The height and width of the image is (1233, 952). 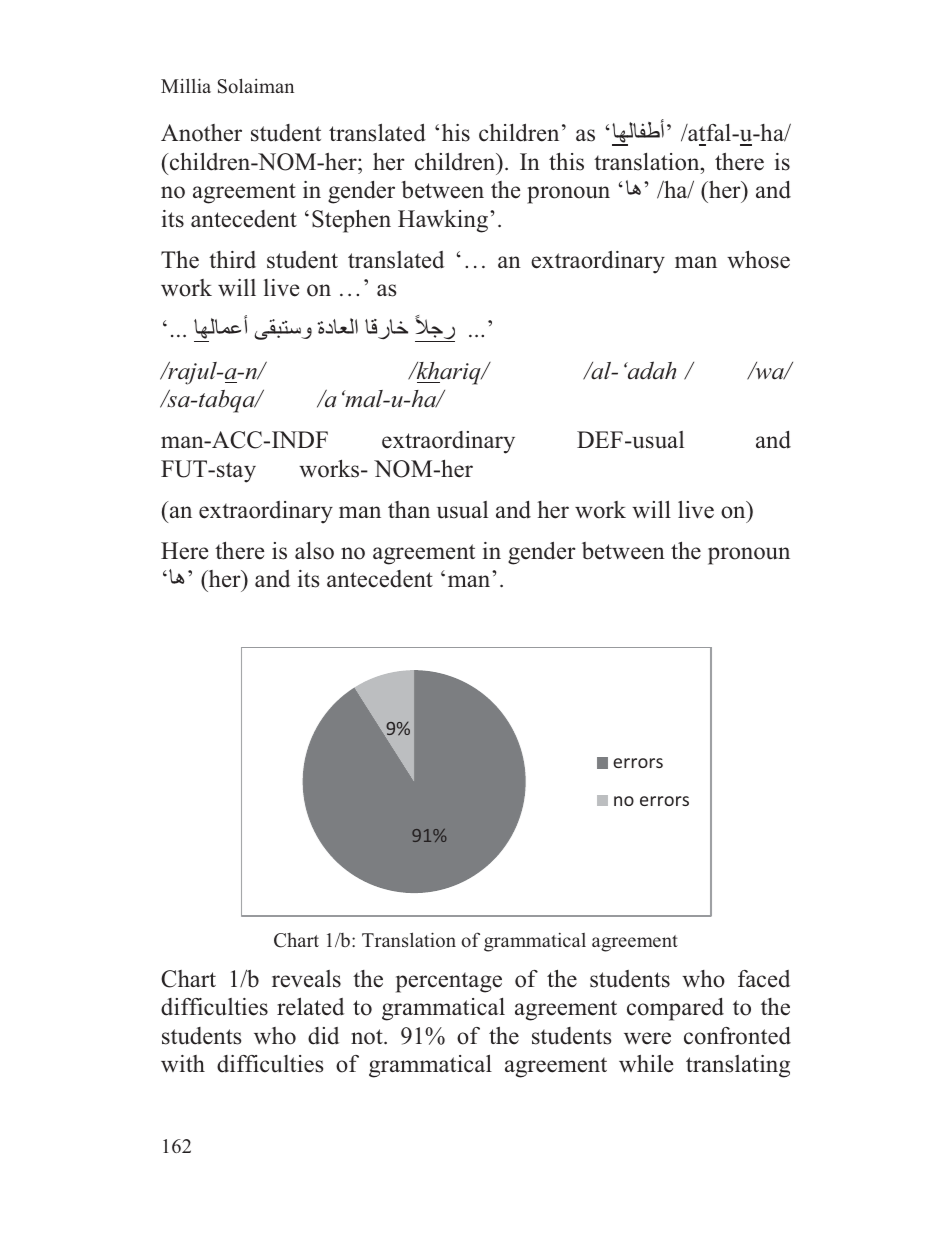 I want to click on compared, so click(x=675, y=1009).
